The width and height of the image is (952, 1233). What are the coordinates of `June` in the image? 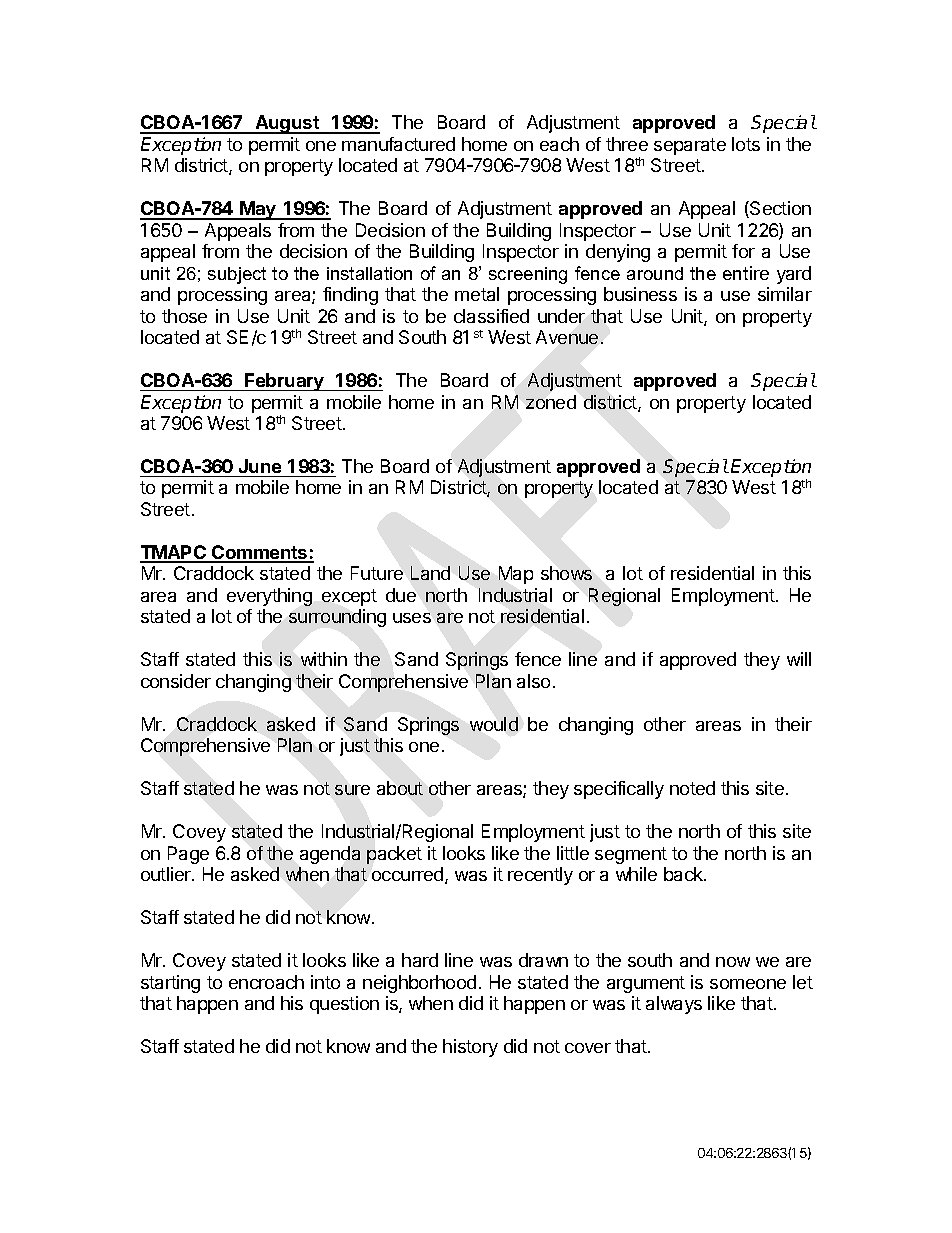 It's located at (260, 466).
